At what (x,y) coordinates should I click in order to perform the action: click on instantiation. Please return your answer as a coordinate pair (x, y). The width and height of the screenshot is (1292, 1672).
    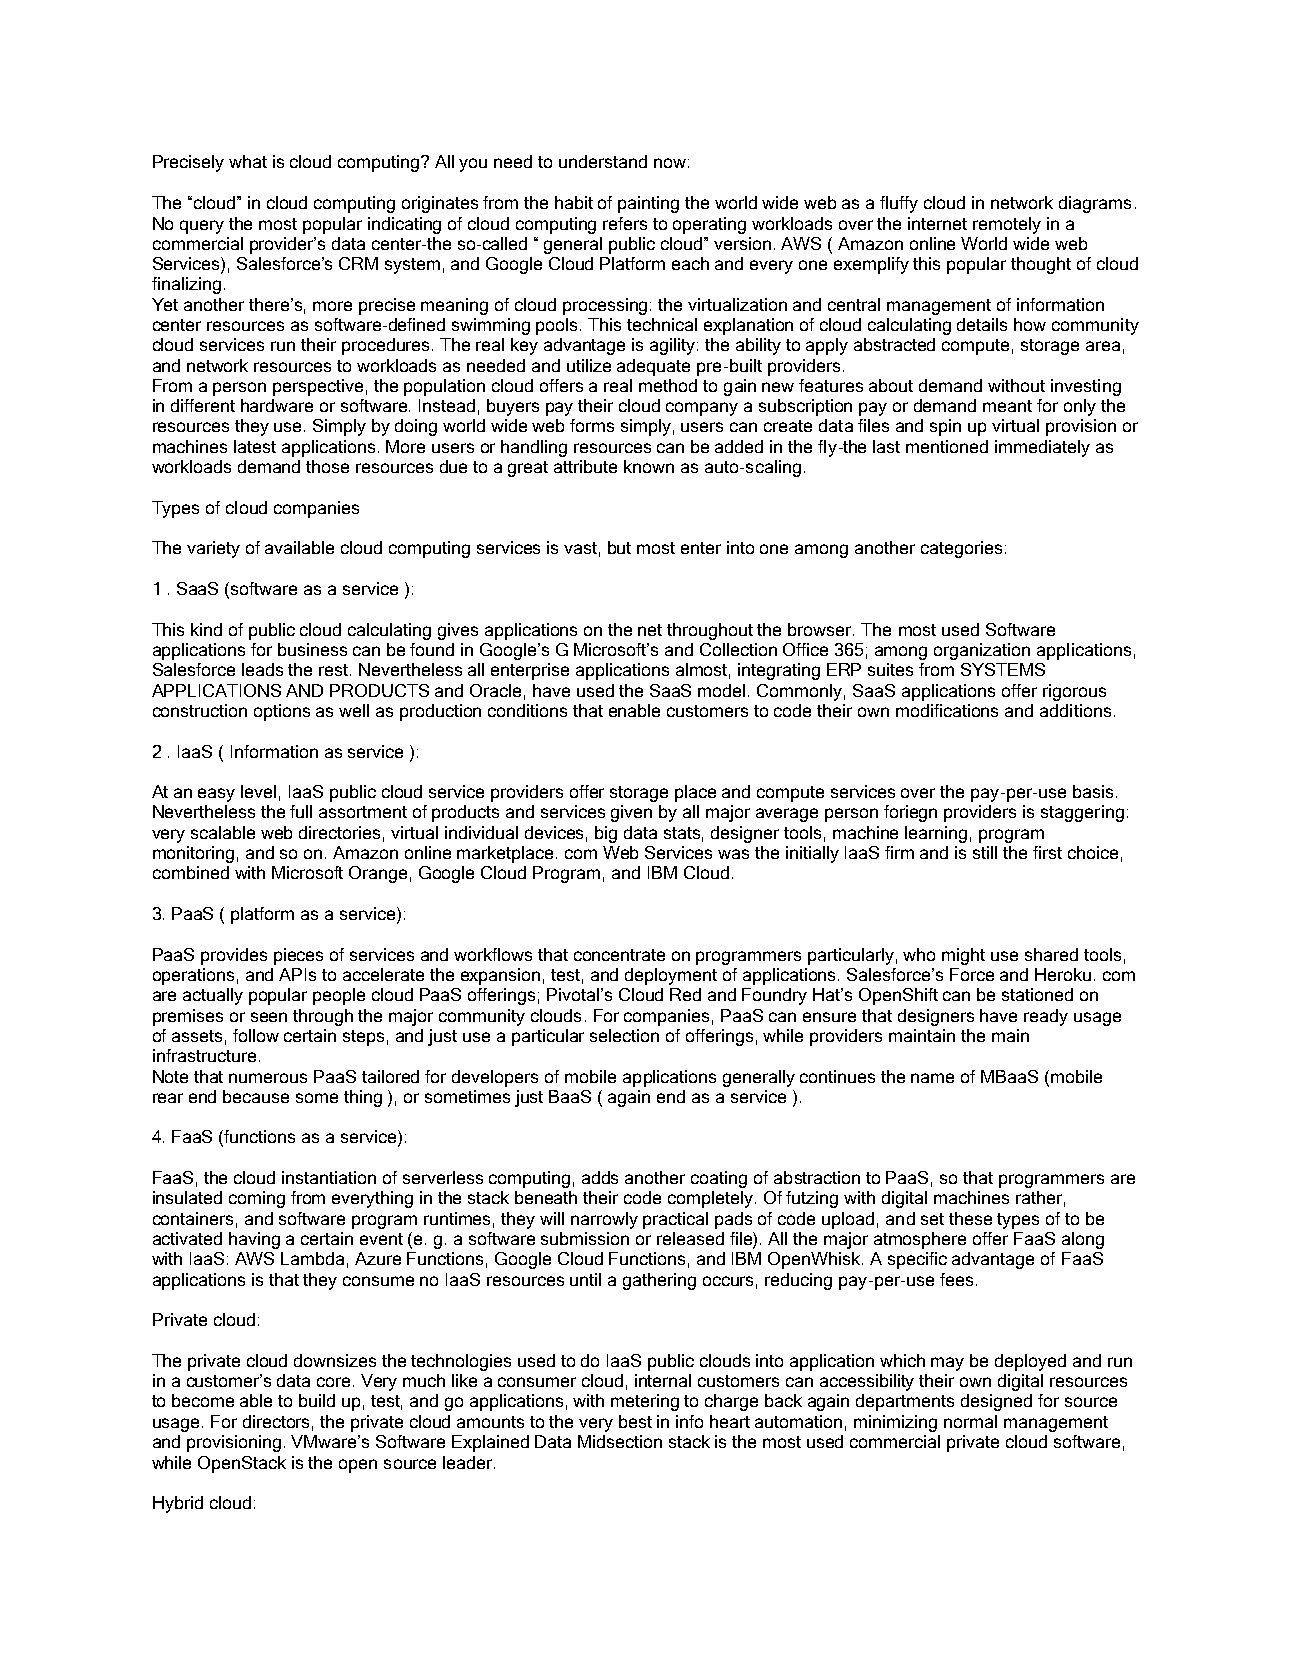
    Looking at the image, I should click on (329, 1177).
